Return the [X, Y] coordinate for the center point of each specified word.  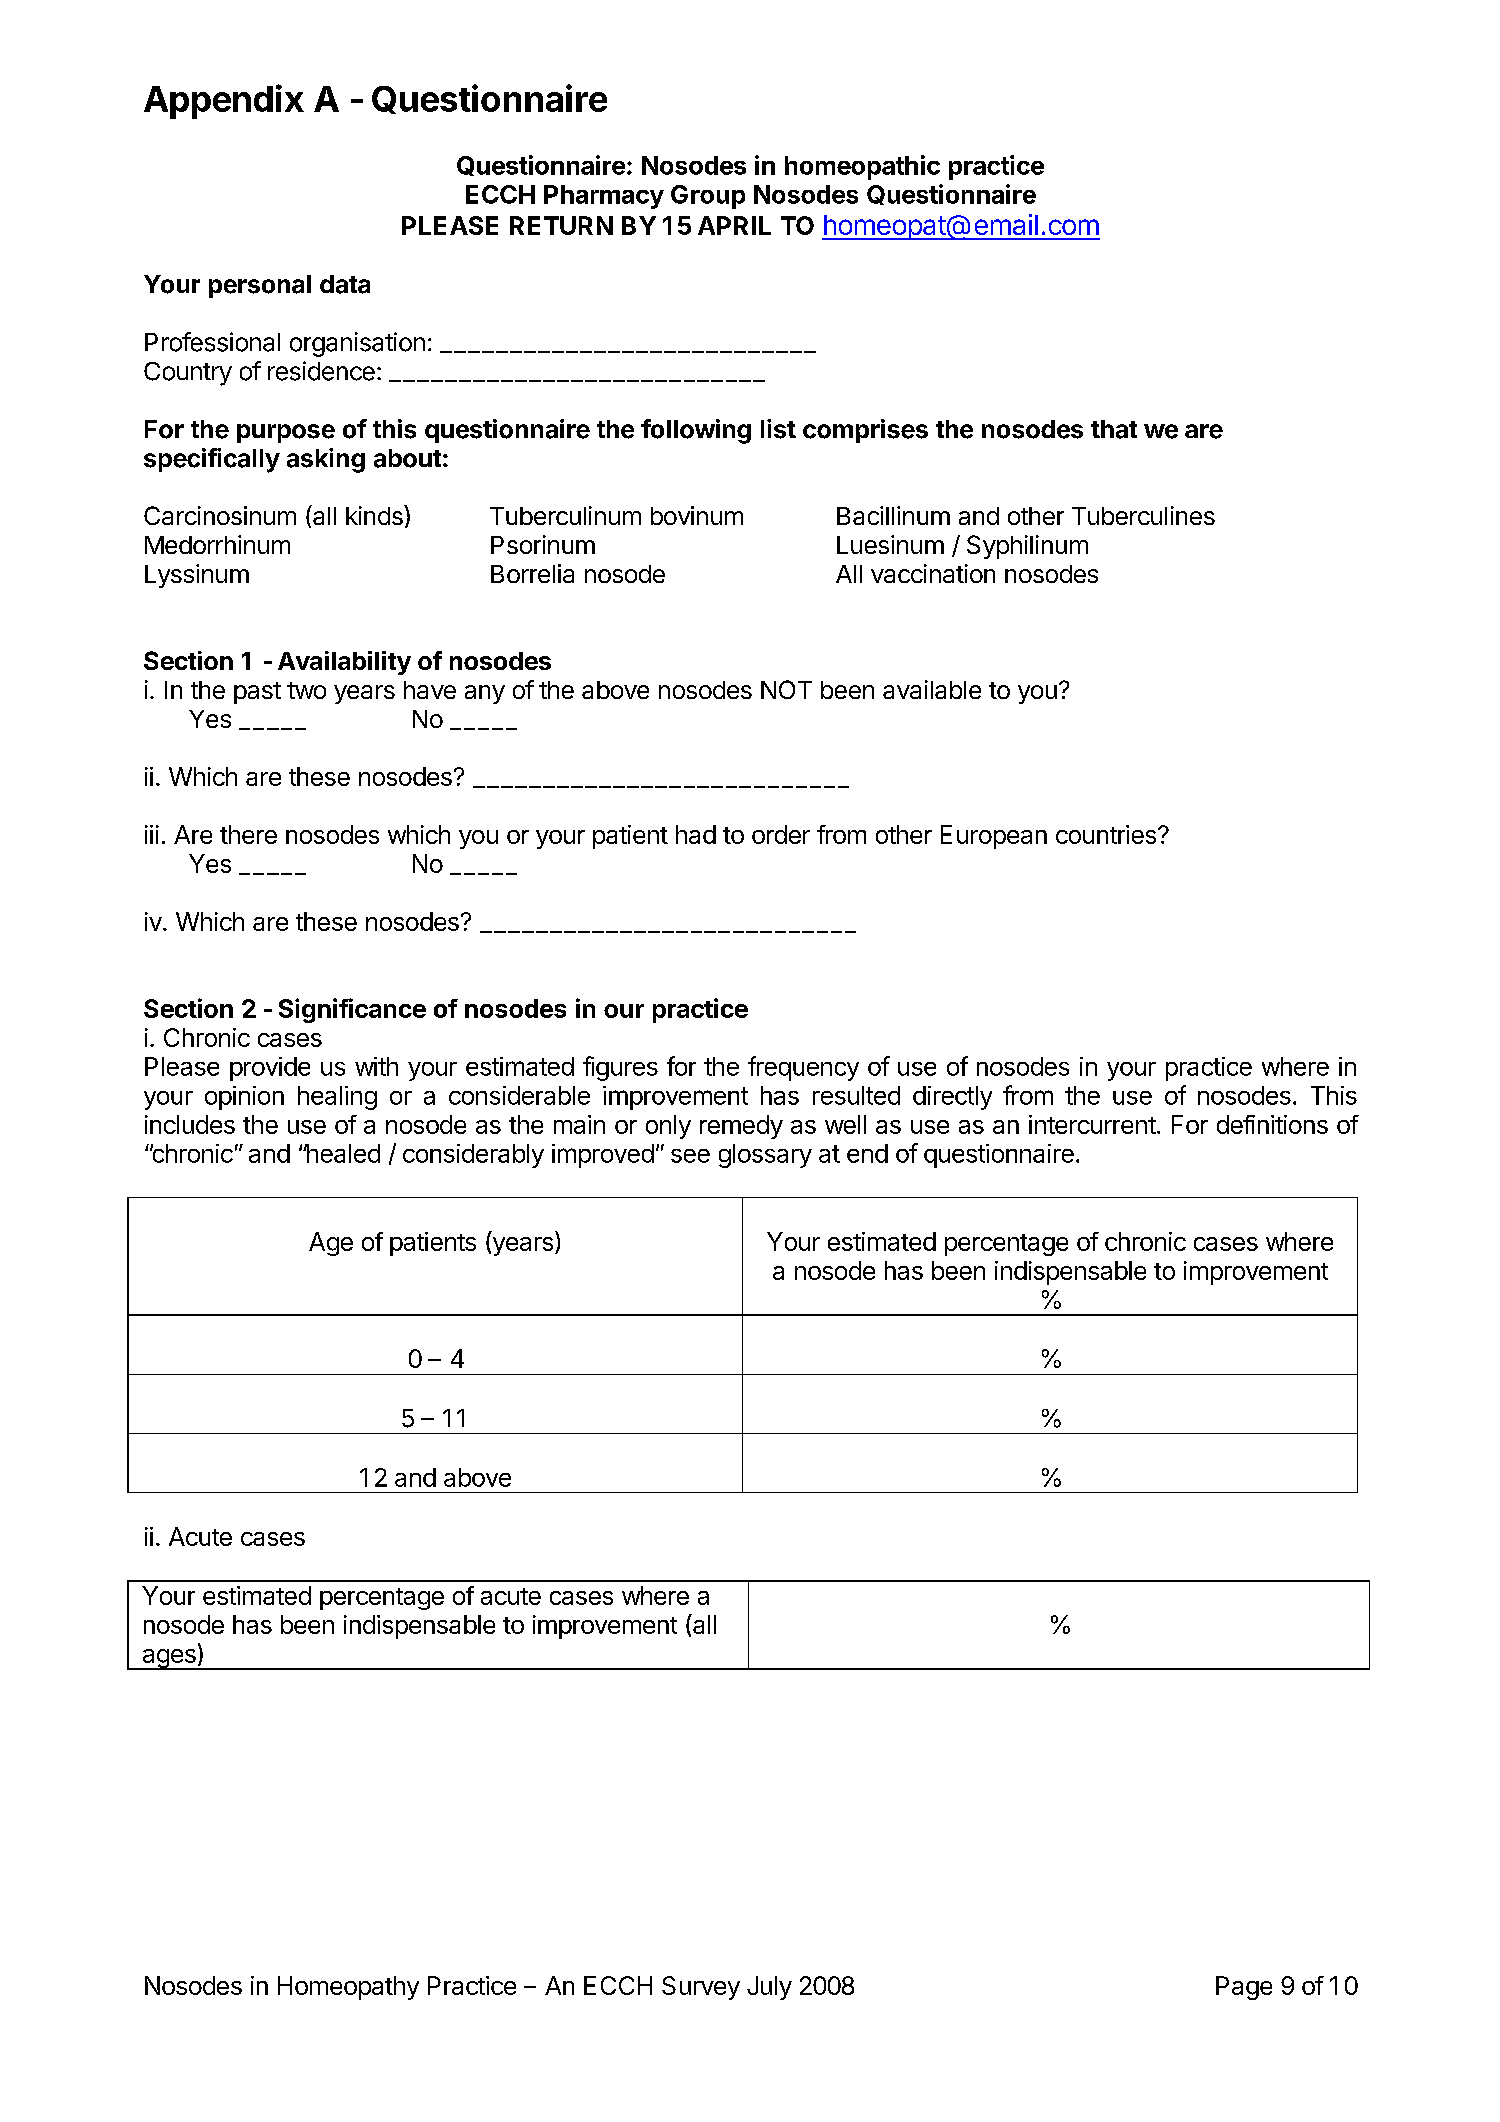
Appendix [224, 101]
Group [708, 197]
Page [1244, 1988]
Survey [701, 1988]
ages [169, 1659]
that [1114, 429]
